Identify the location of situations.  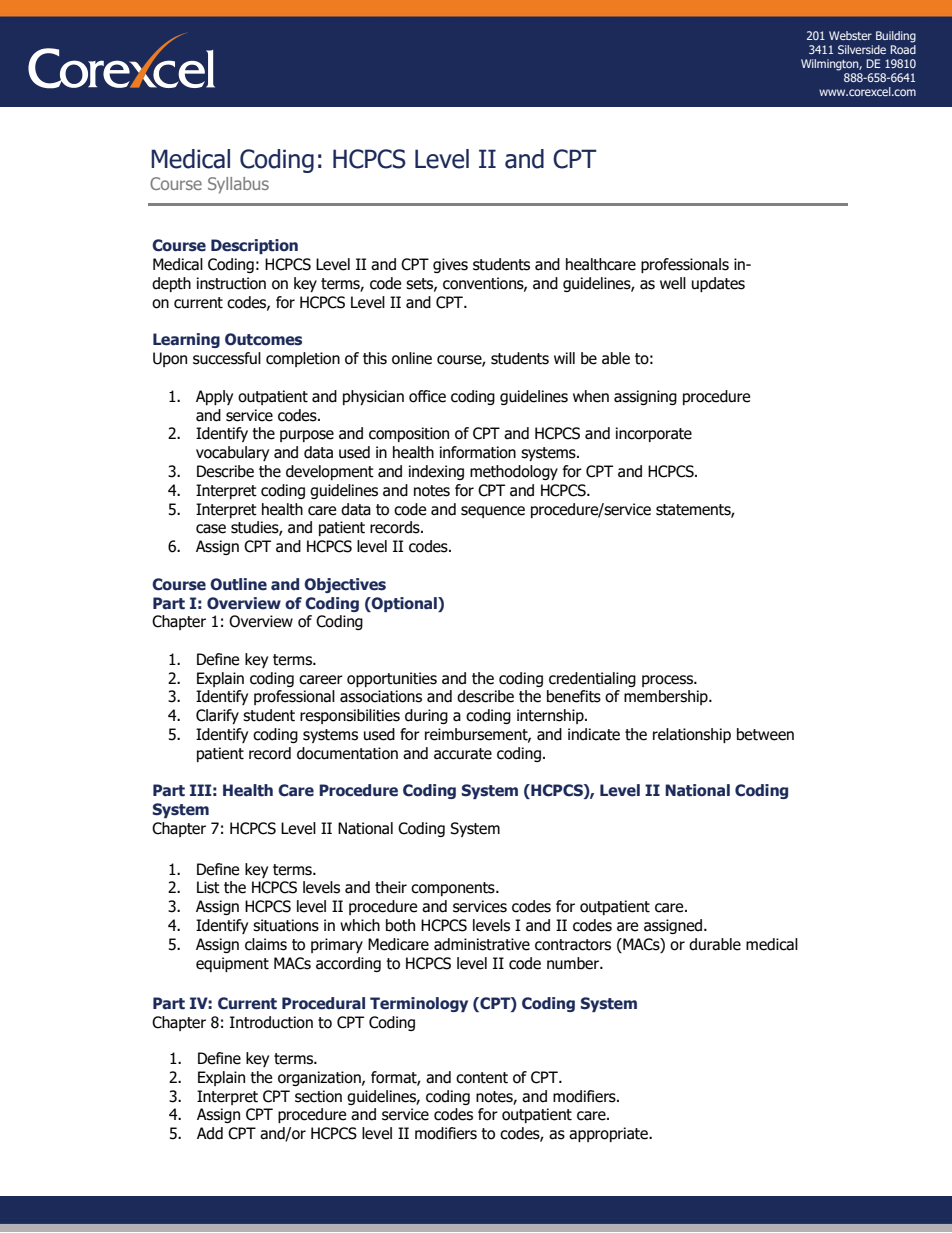
(286, 925).
